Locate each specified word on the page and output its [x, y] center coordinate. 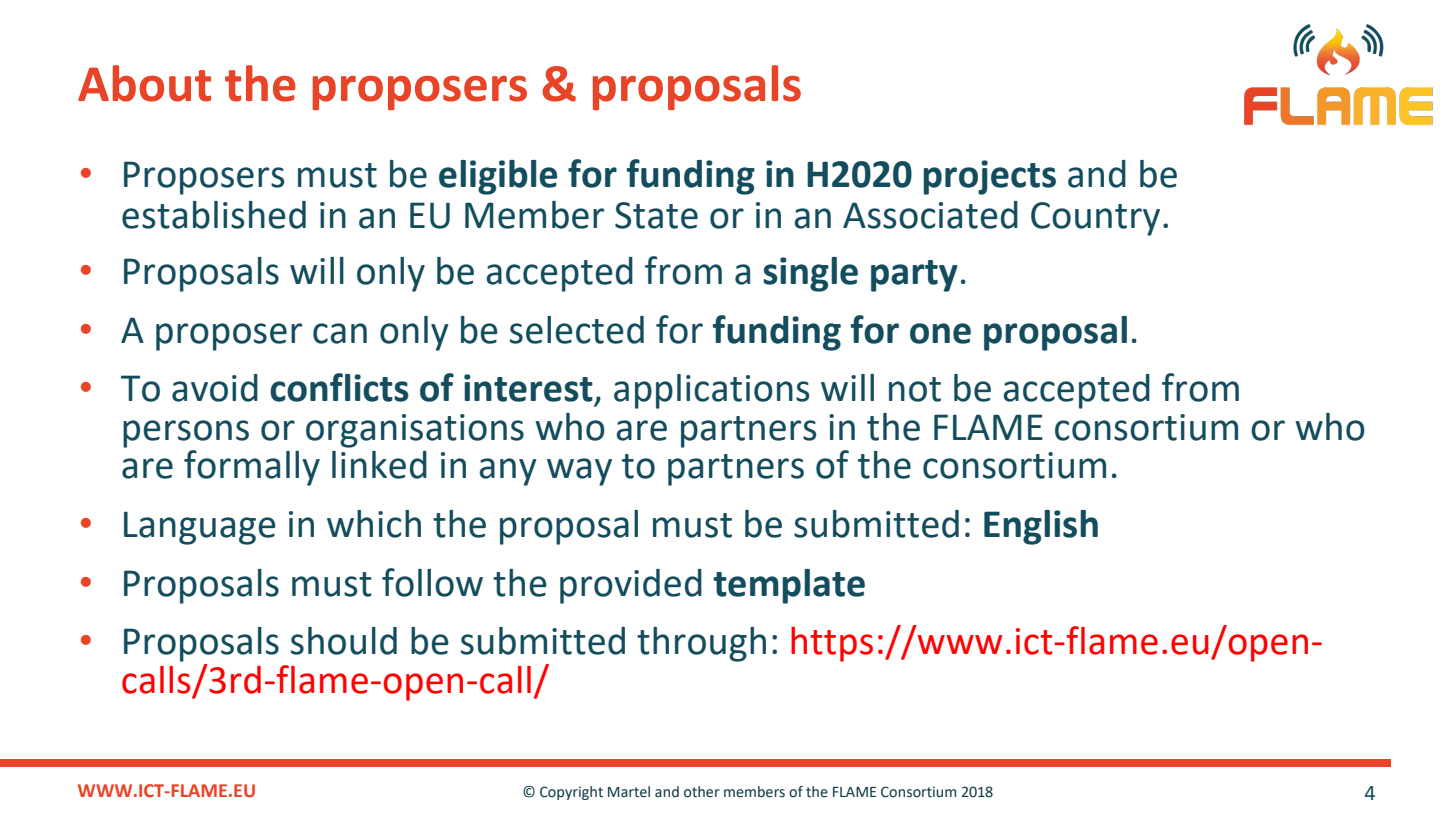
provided [631, 586]
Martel [629, 792]
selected [577, 330]
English [1041, 527]
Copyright [571, 793]
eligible [498, 177]
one [940, 333]
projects [989, 177]
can [340, 333]
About [144, 83]
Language [200, 528]
